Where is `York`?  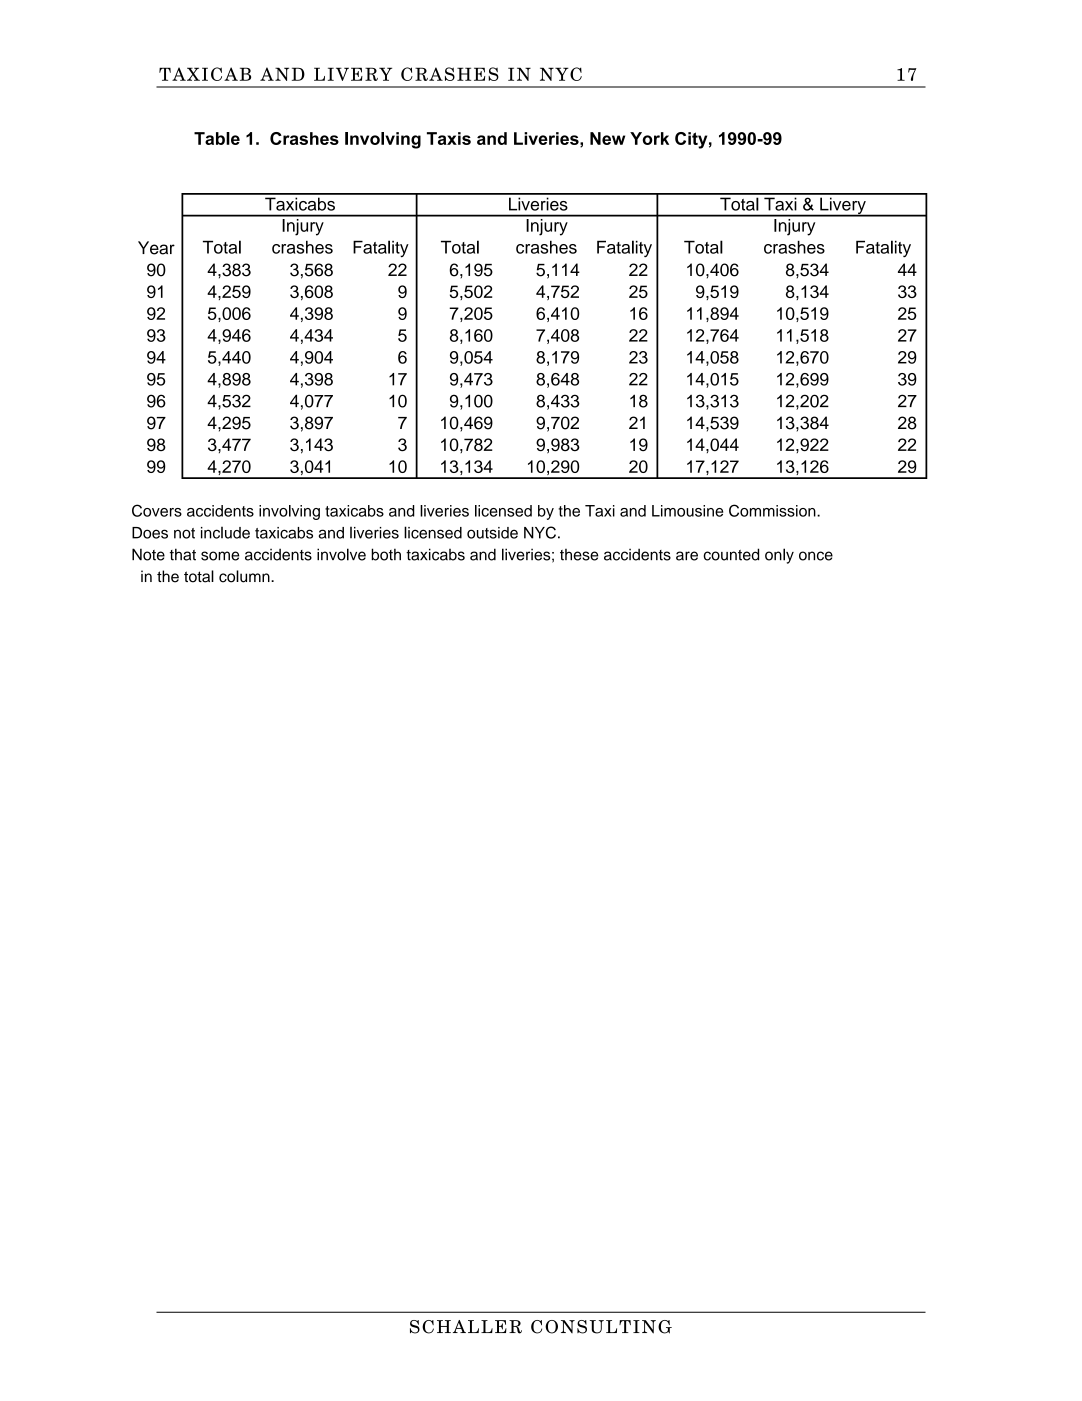
York is located at coordinates (649, 138).
